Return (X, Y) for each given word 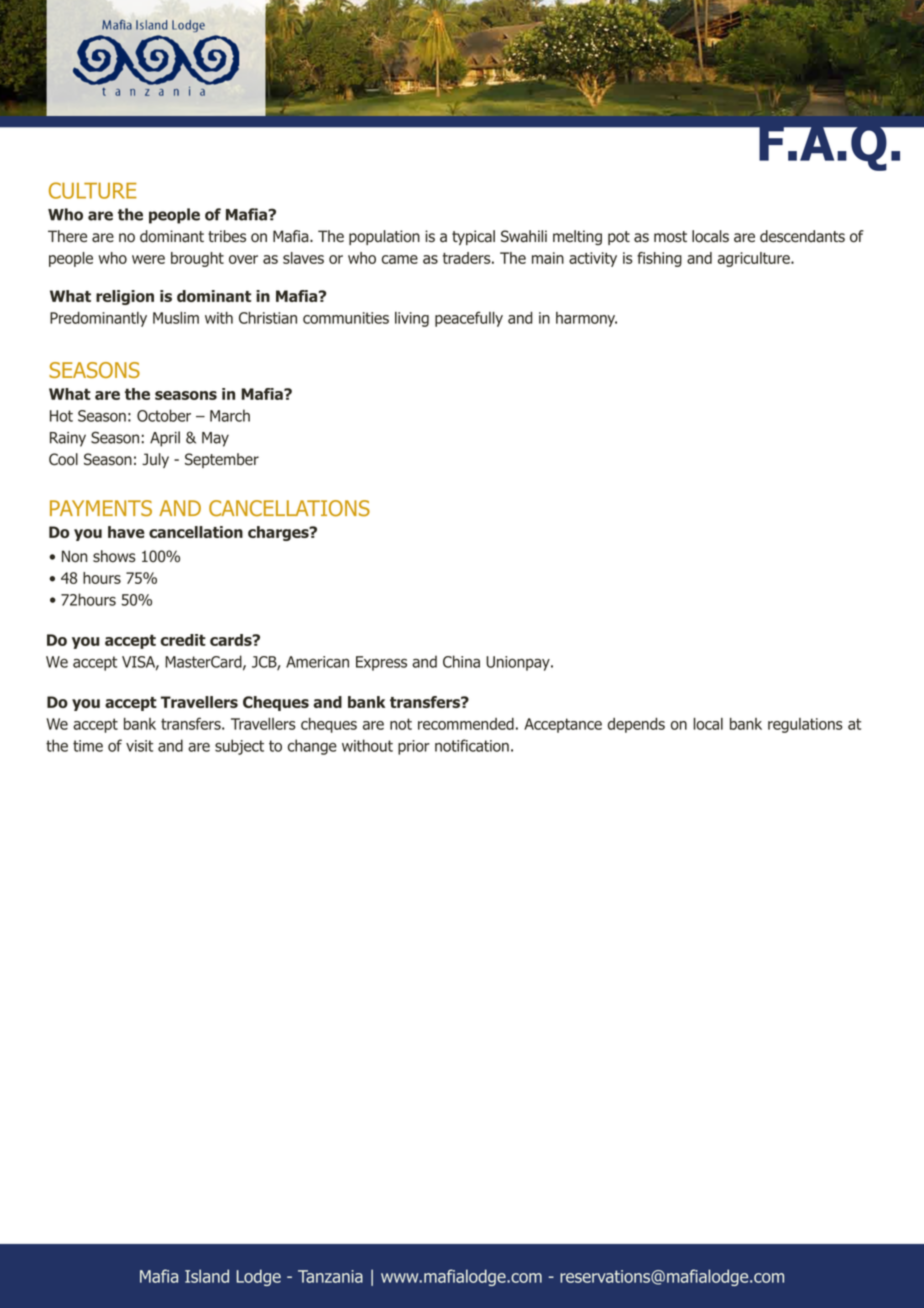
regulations (805, 725)
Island (207, 1276)
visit (139, 746)
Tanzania (330, 1276)
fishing (659, 259)
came (400, 259)
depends (636, 725)
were (148, 259)
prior (414, 747)
